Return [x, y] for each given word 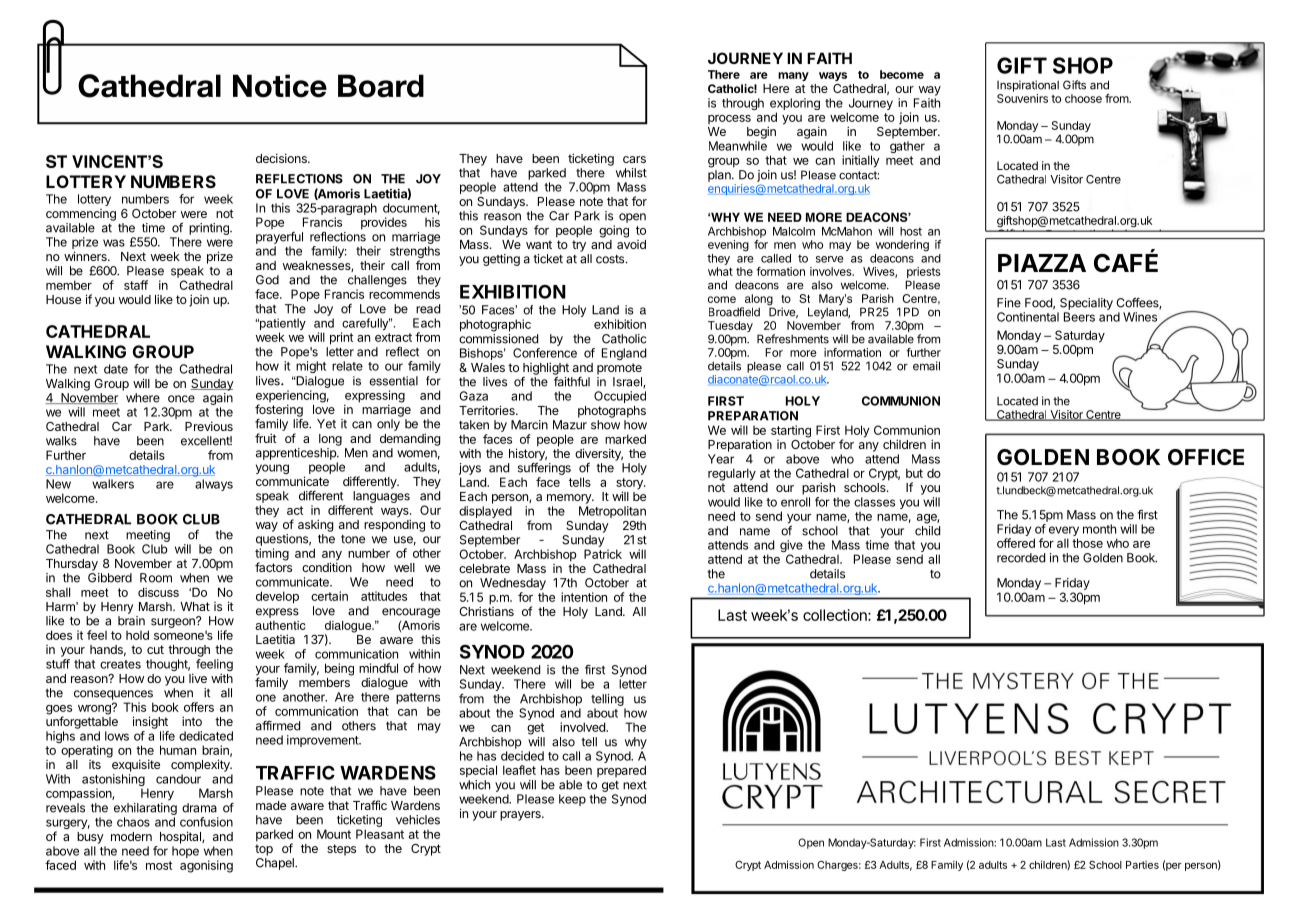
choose [1083, 98]
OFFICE [1206, 457]
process [729, 119]
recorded [1021, 558]
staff [136, 285]
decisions [282, 158]
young [272, 469]
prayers [521, 816]
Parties [1142, 865]
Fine [1009, 303]
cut [155, 649]
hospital [181, 837]
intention [584, 597]
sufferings [544, 470]
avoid [631, 244]
